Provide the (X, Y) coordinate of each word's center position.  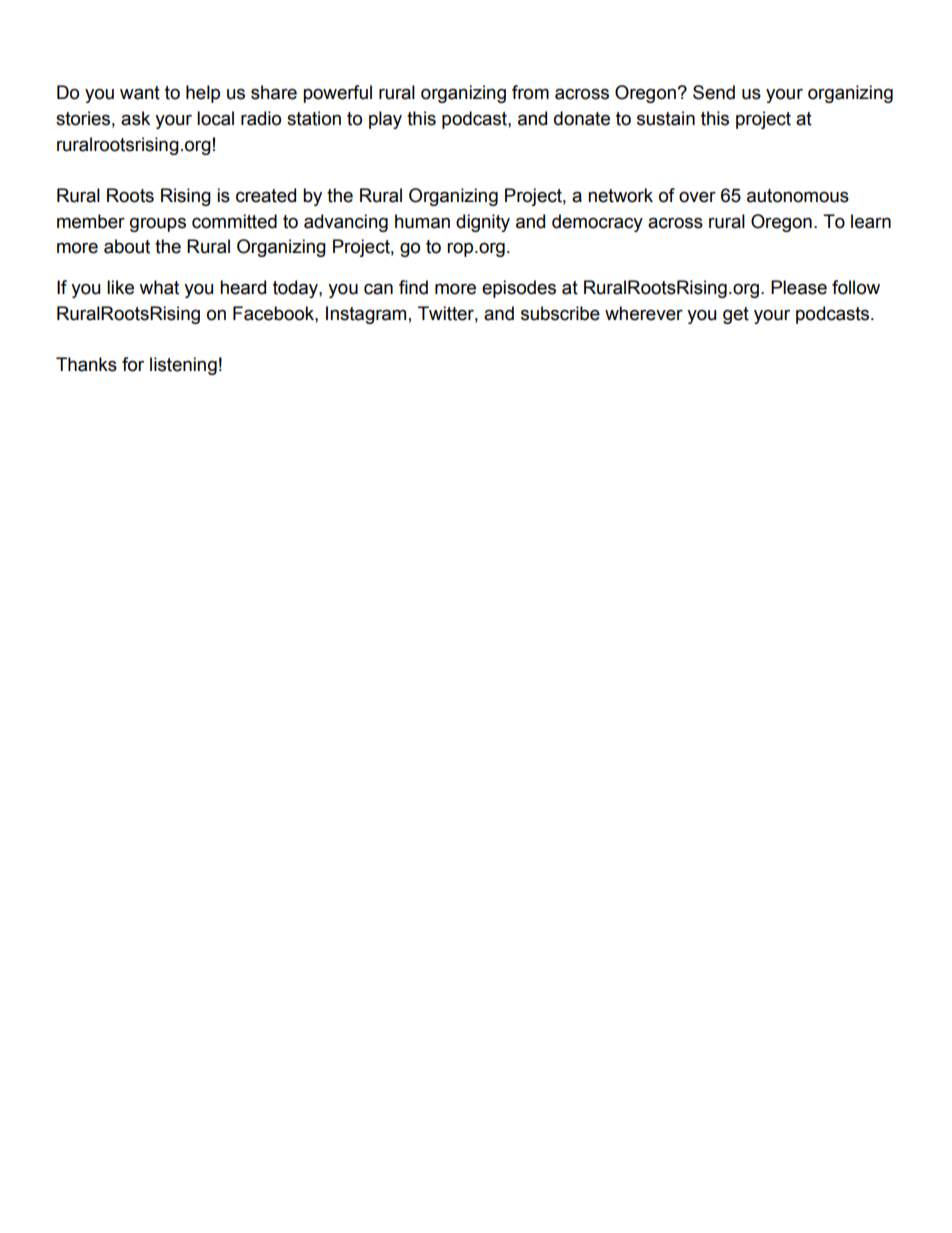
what (159, 287)
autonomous (798, 196)
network (620, 195)
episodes (519, 289)
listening (183, 366)
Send (714, 92)
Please (799, 287)
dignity (483, 223)
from (530, 92)
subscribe (560, 313)
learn (871, 221)
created (266, 195)
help (203, 94)
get (736, 315)
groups (158, 224)
